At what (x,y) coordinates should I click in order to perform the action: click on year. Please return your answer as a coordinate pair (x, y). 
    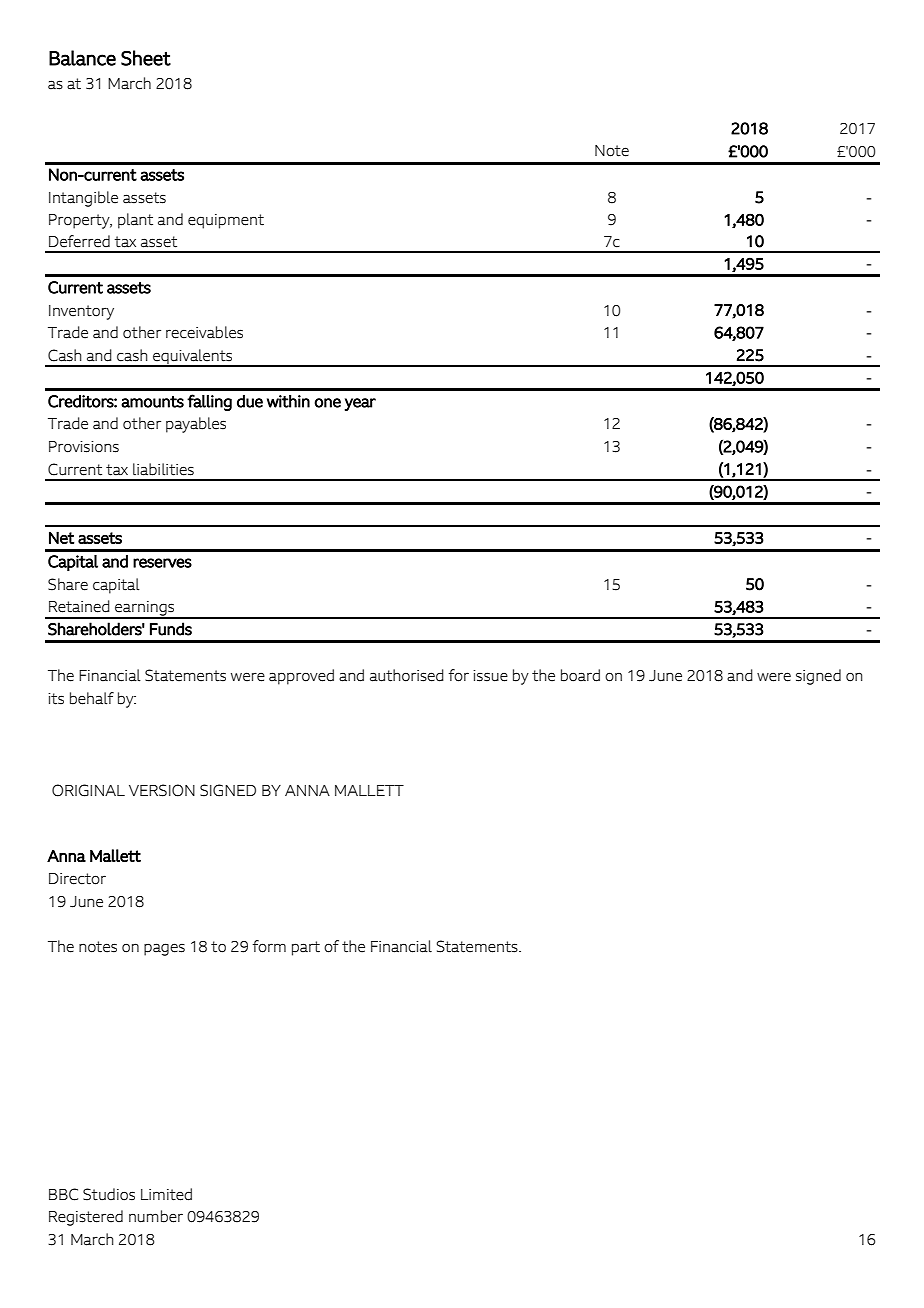
    Looking at the image, I should click on (360, 404).
